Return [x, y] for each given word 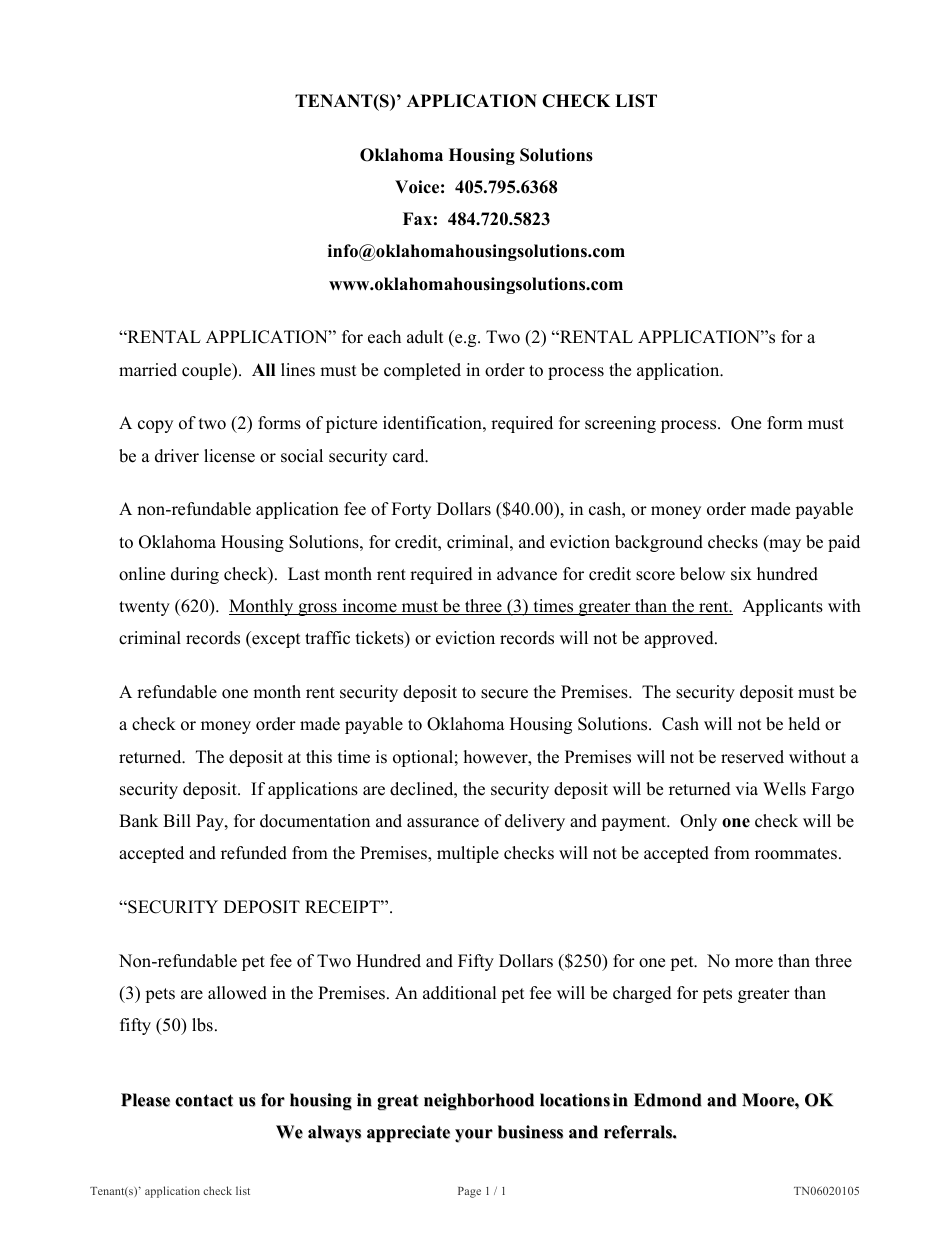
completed [422, 371]
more [754, 963]
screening [620, 424]
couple [208, 371]
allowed [237, 993]
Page [469, 1192]
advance [527, 574]
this [319, 757]
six [741, 574]
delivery [535, 822]
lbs [202, 1025]
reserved [752, 757]
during [195, 575]
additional [460, 993]
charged [642, 994]
